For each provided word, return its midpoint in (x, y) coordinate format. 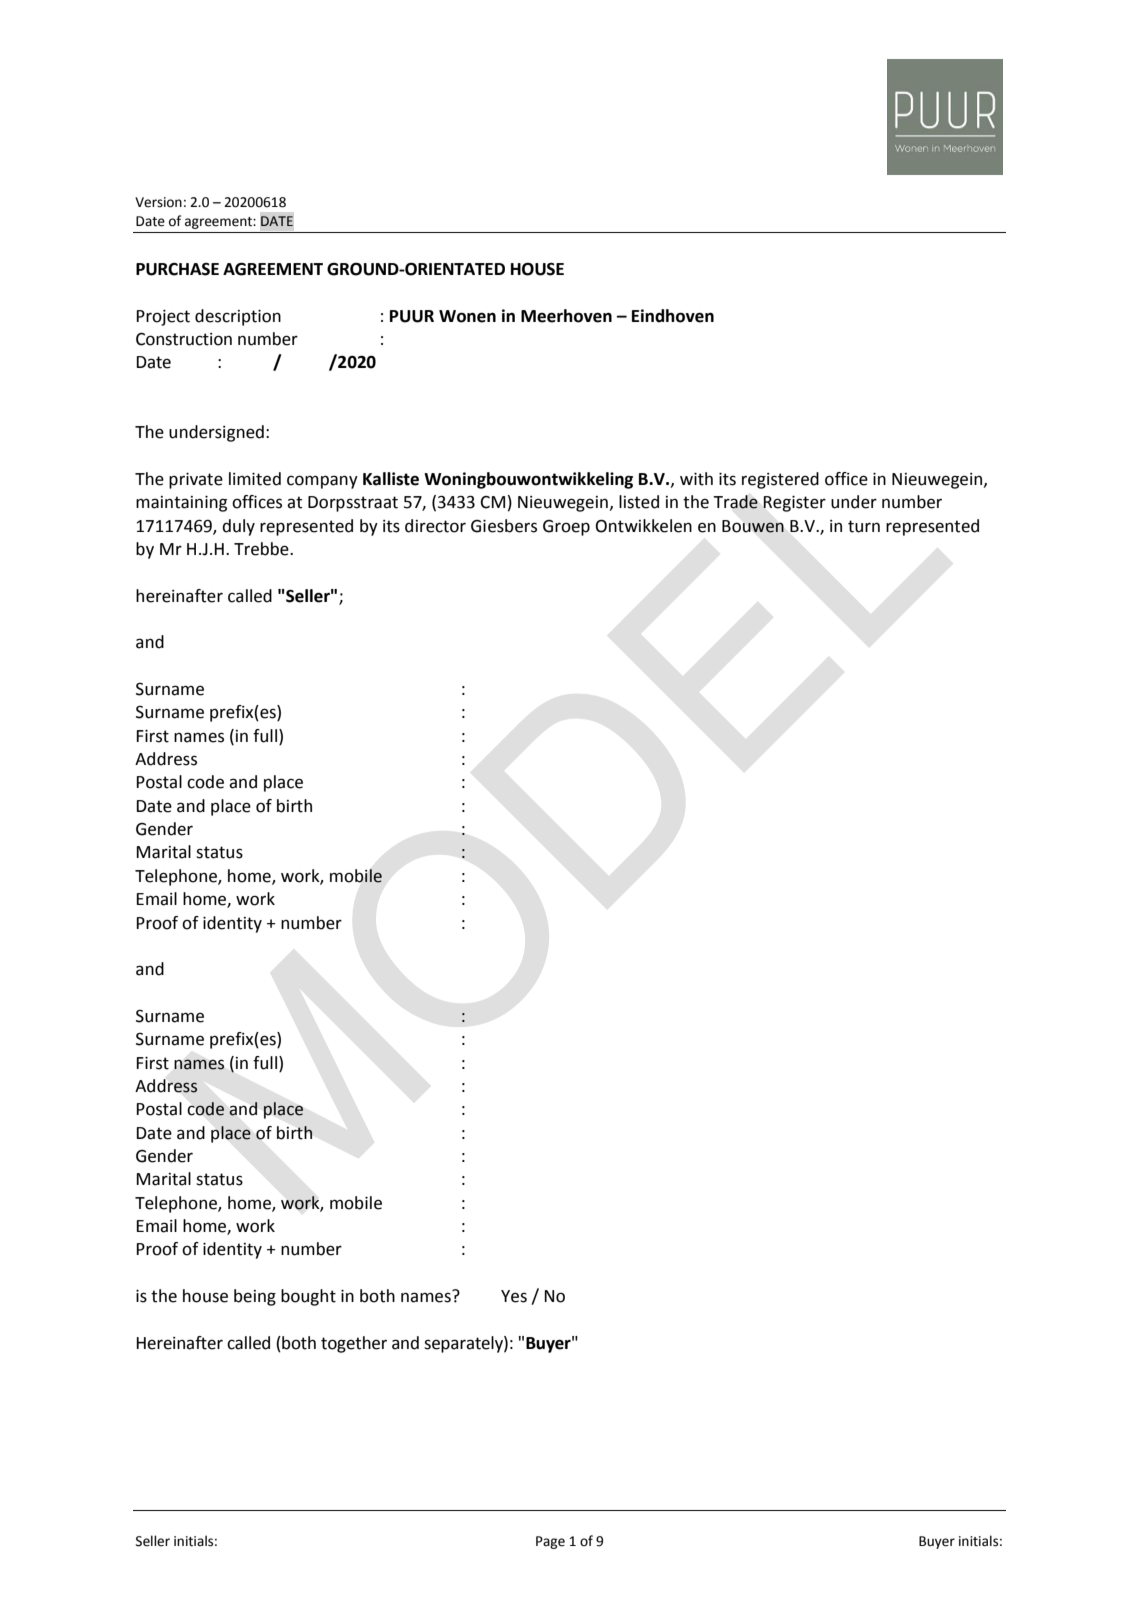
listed (639, 502)
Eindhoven (673, 316)
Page (550, 1542)
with (696, 479)
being (255, 1297)
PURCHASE (177, 269)
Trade (735, 502)
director (435, 526)
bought (308, 1297)
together (354, 1344)
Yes (514, 1296)
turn (864, 526)
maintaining (181, 504)
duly (238, 527)
